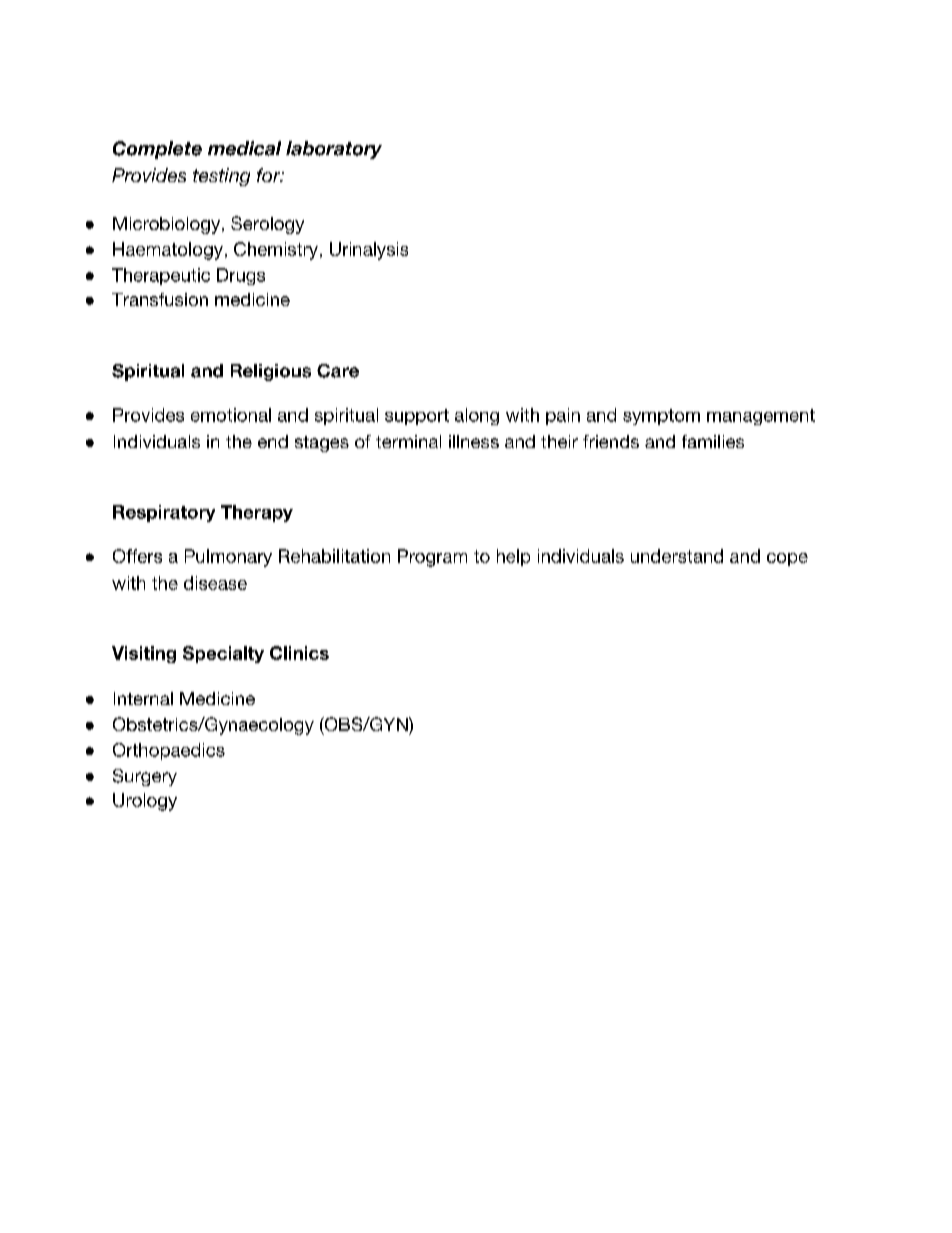 The height and width of the document is (1233, 952). I want to click on Orthopaedics, so click(169, 751).
